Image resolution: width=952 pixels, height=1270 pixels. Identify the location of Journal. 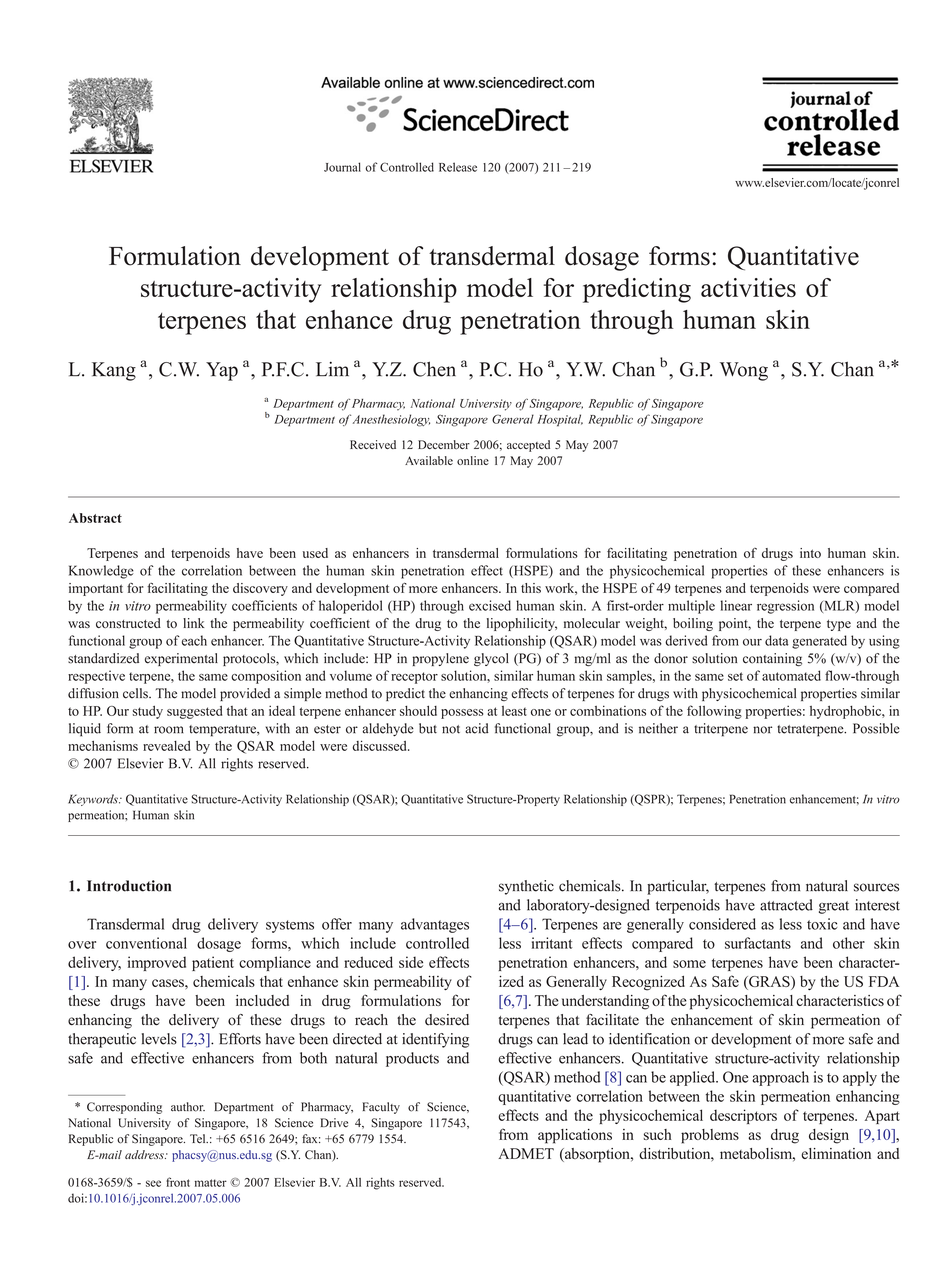
(342, 167).
